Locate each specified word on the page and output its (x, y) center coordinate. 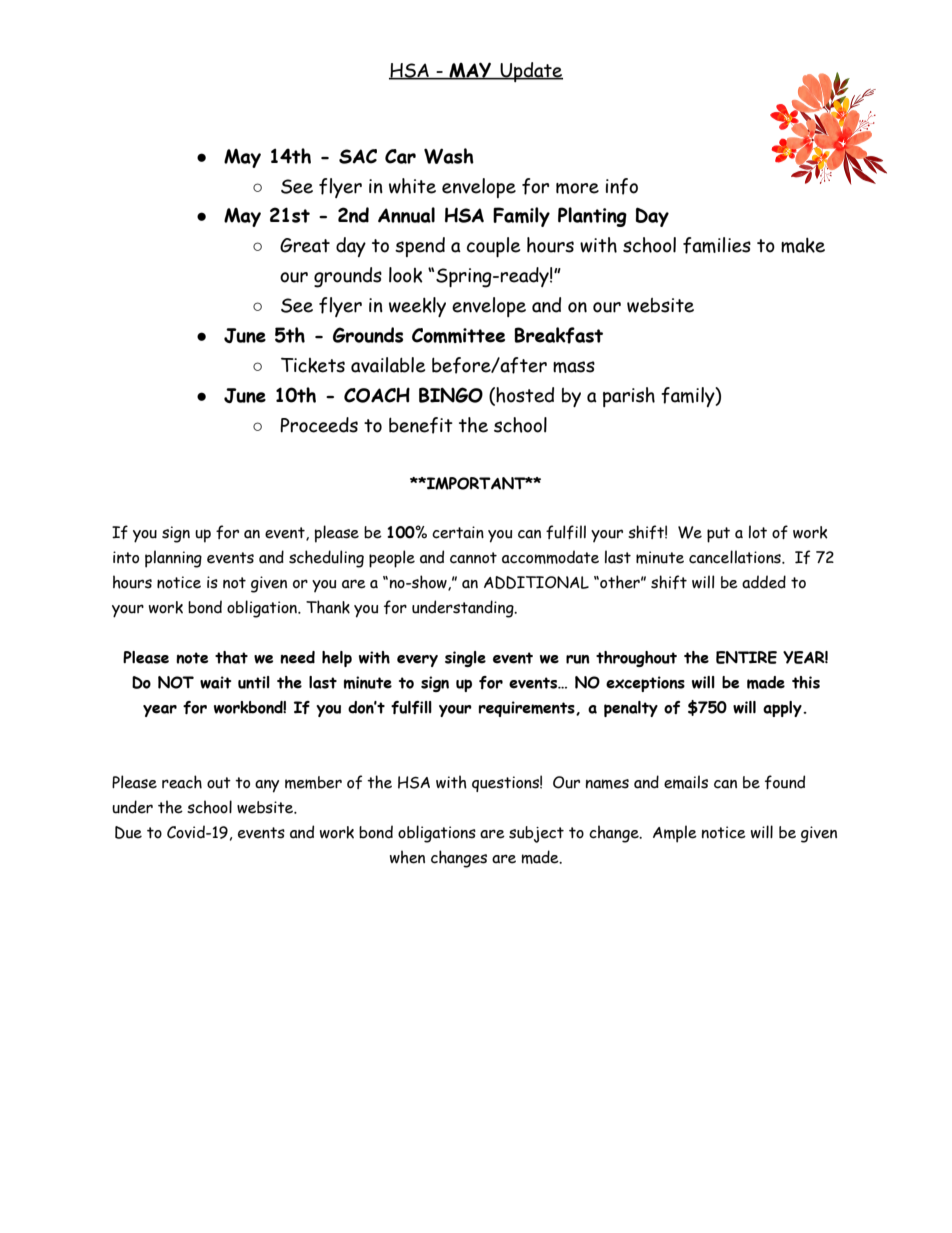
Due (128, 832)
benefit (421, 425)
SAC (358, 156)
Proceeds (319, 425)
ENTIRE (746, 657)
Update (530, 72)
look (406, 275)
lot (758, 532)
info (622, 186)
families (717, 245)
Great (305, 245)
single (465, 659)
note (192, 658)
